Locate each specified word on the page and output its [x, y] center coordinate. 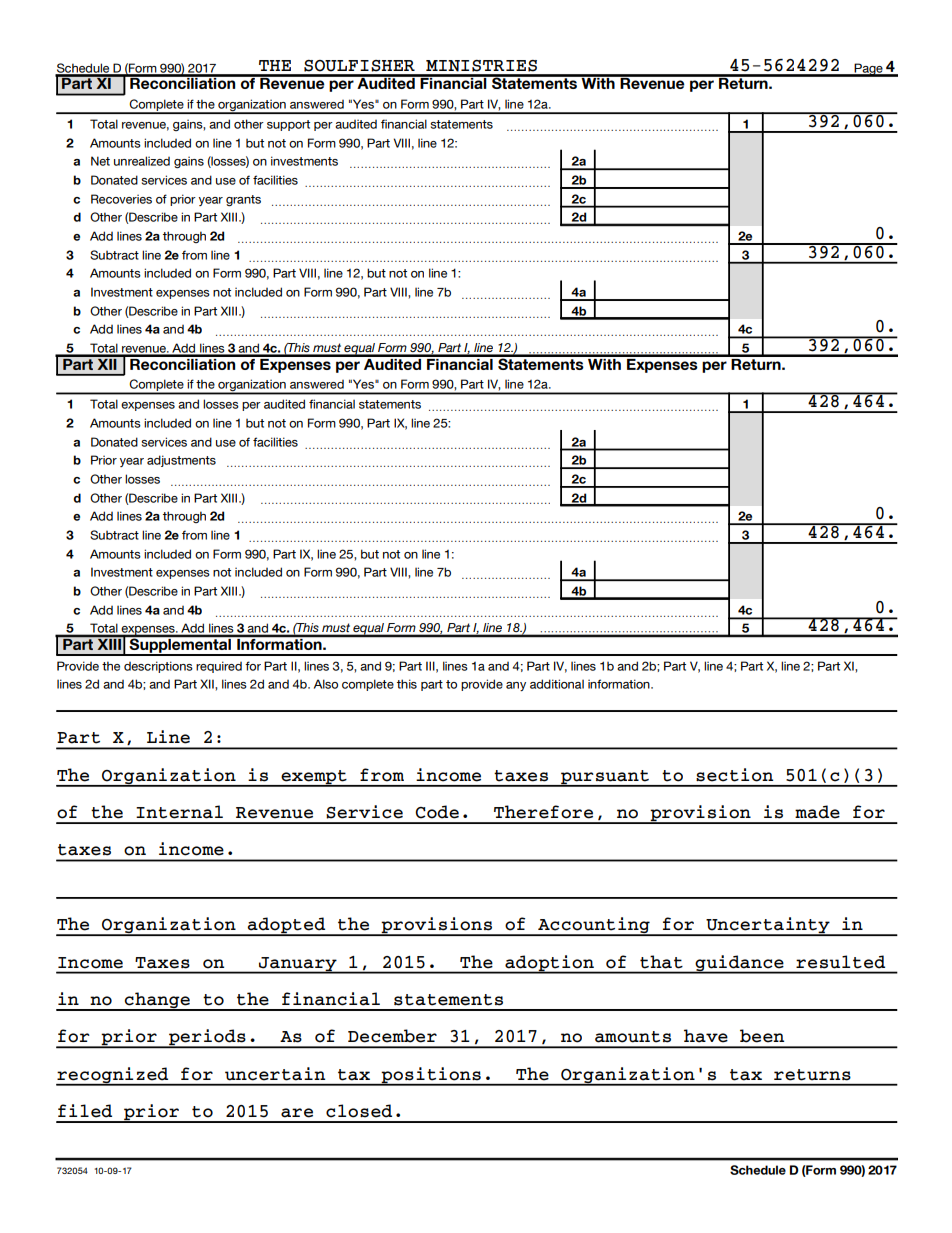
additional [557, 684]
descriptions [158, 667]
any [516, 686]
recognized [113, 1076]
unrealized [142, 161]
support [288, 125]
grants [243, 201]
